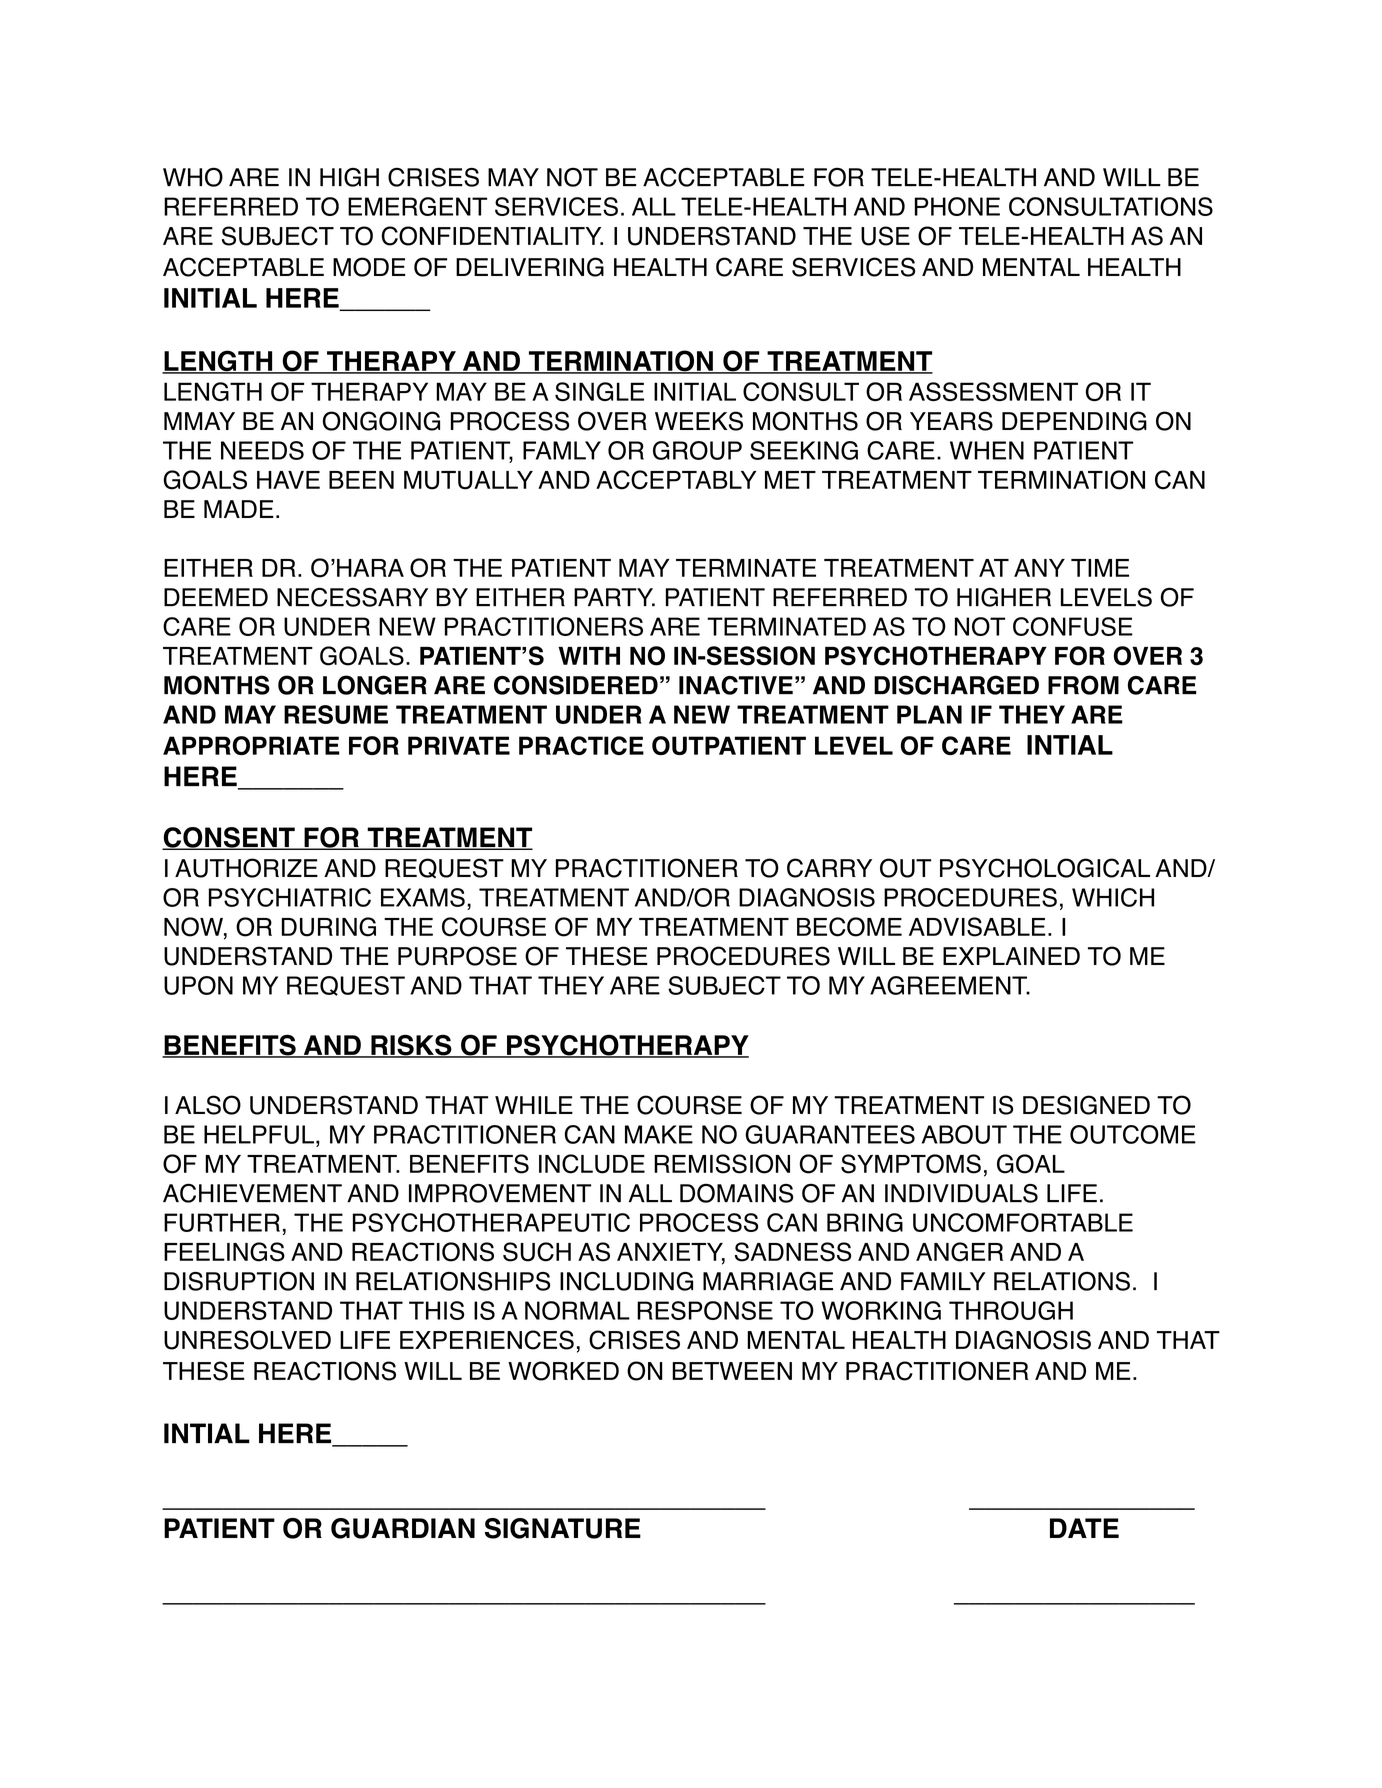 This document has width=1382, height=1788. Describe the element at coordinates (563, 1528) in the document. I see `SIGNATURE` at that location.
